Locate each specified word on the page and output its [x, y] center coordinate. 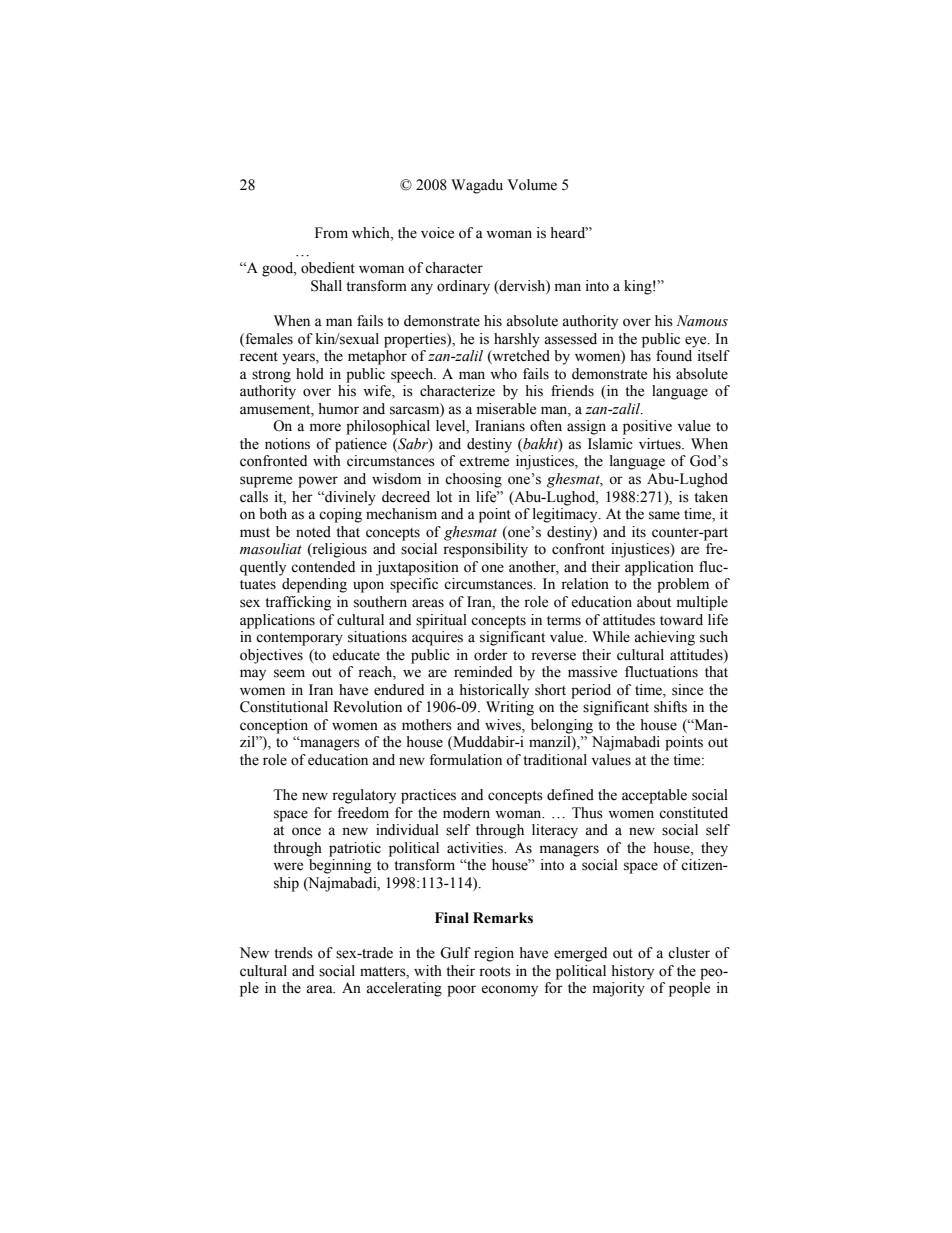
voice [437, 233]
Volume [532, 185]
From [331, 233]
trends [293, 953]
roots [495, 972]
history [632, 972]
